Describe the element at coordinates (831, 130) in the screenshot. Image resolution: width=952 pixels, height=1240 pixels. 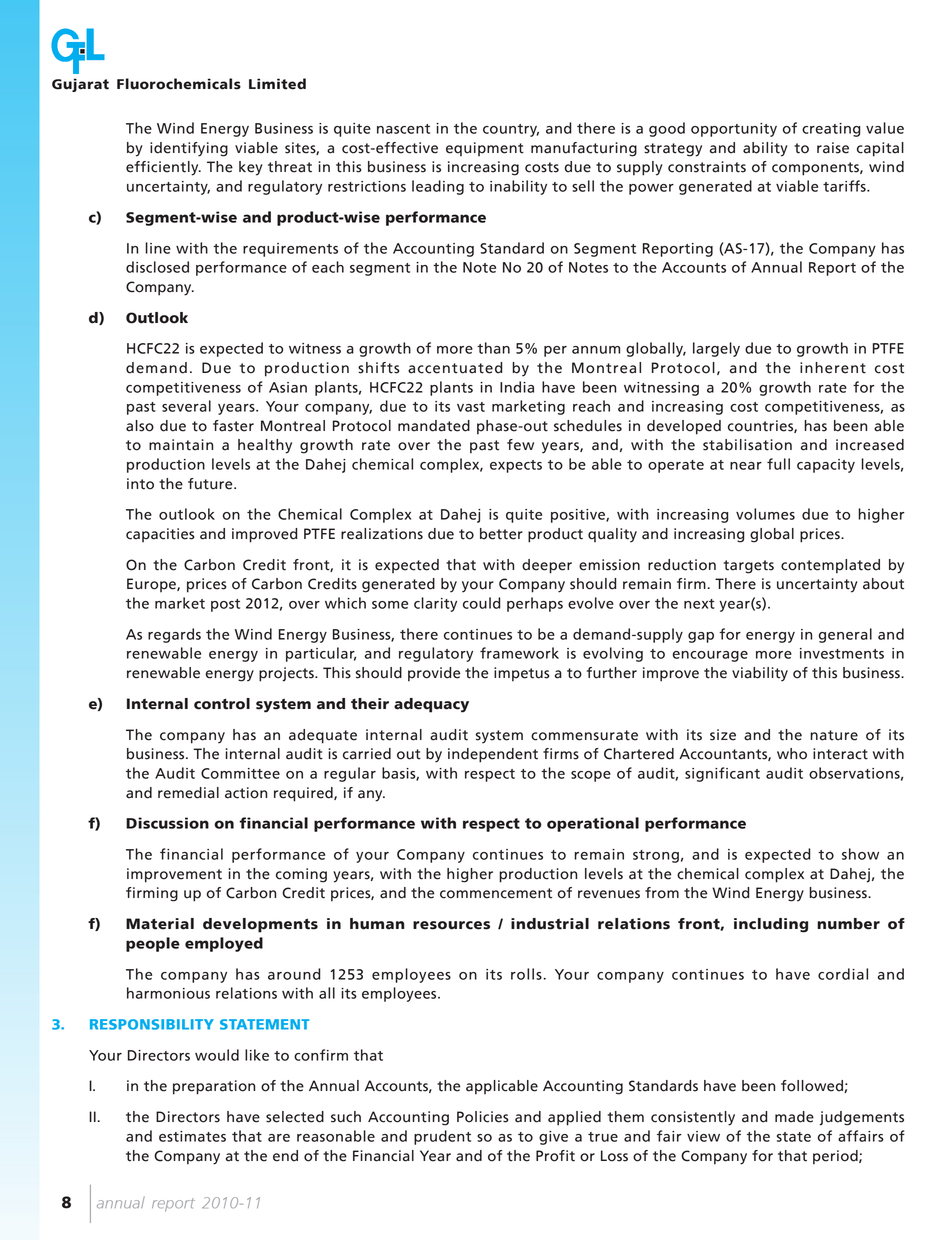
I see `creating` at that location.
